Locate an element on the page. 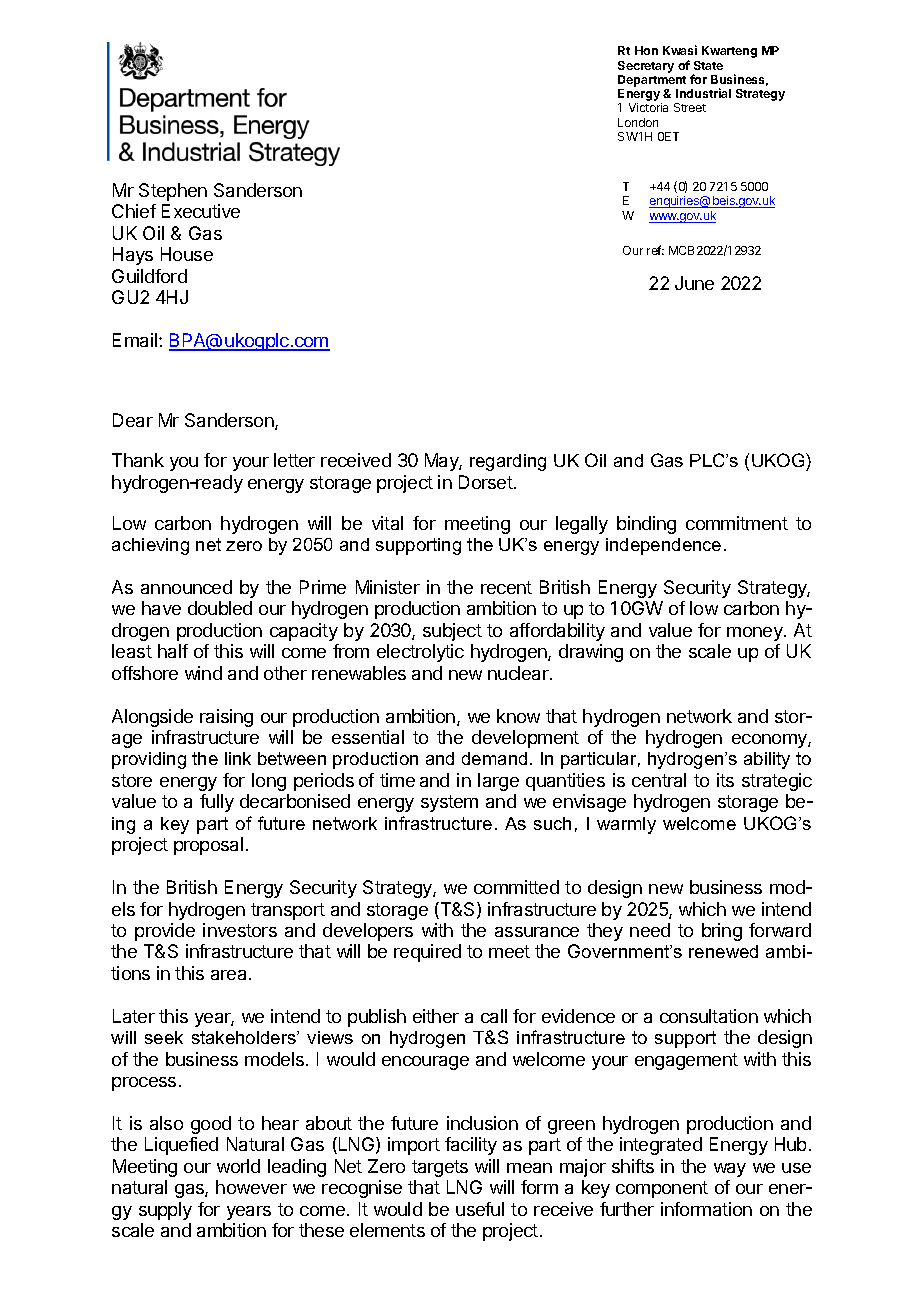  useful is located at coordinates (480, 1209).
